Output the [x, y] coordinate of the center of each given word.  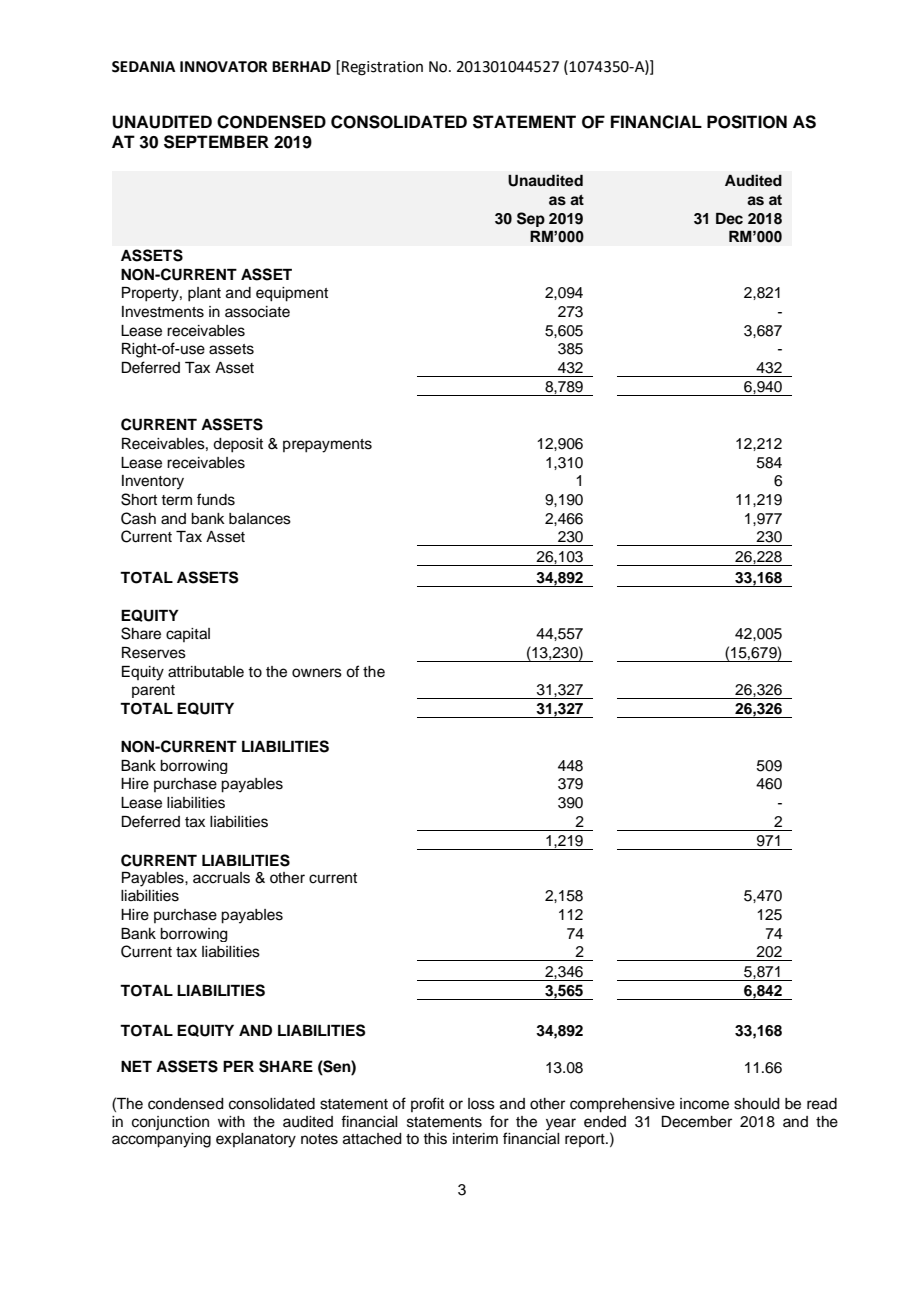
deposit [238, 445]
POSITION [747, 122]
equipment [292, 294]
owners [317, 673]
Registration [382, 68]
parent [153, 691]
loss [481, 1104]
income [704, 1104]
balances [260, 519]
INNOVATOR [224, 67]
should [757, 1104]
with [231, 1121]
